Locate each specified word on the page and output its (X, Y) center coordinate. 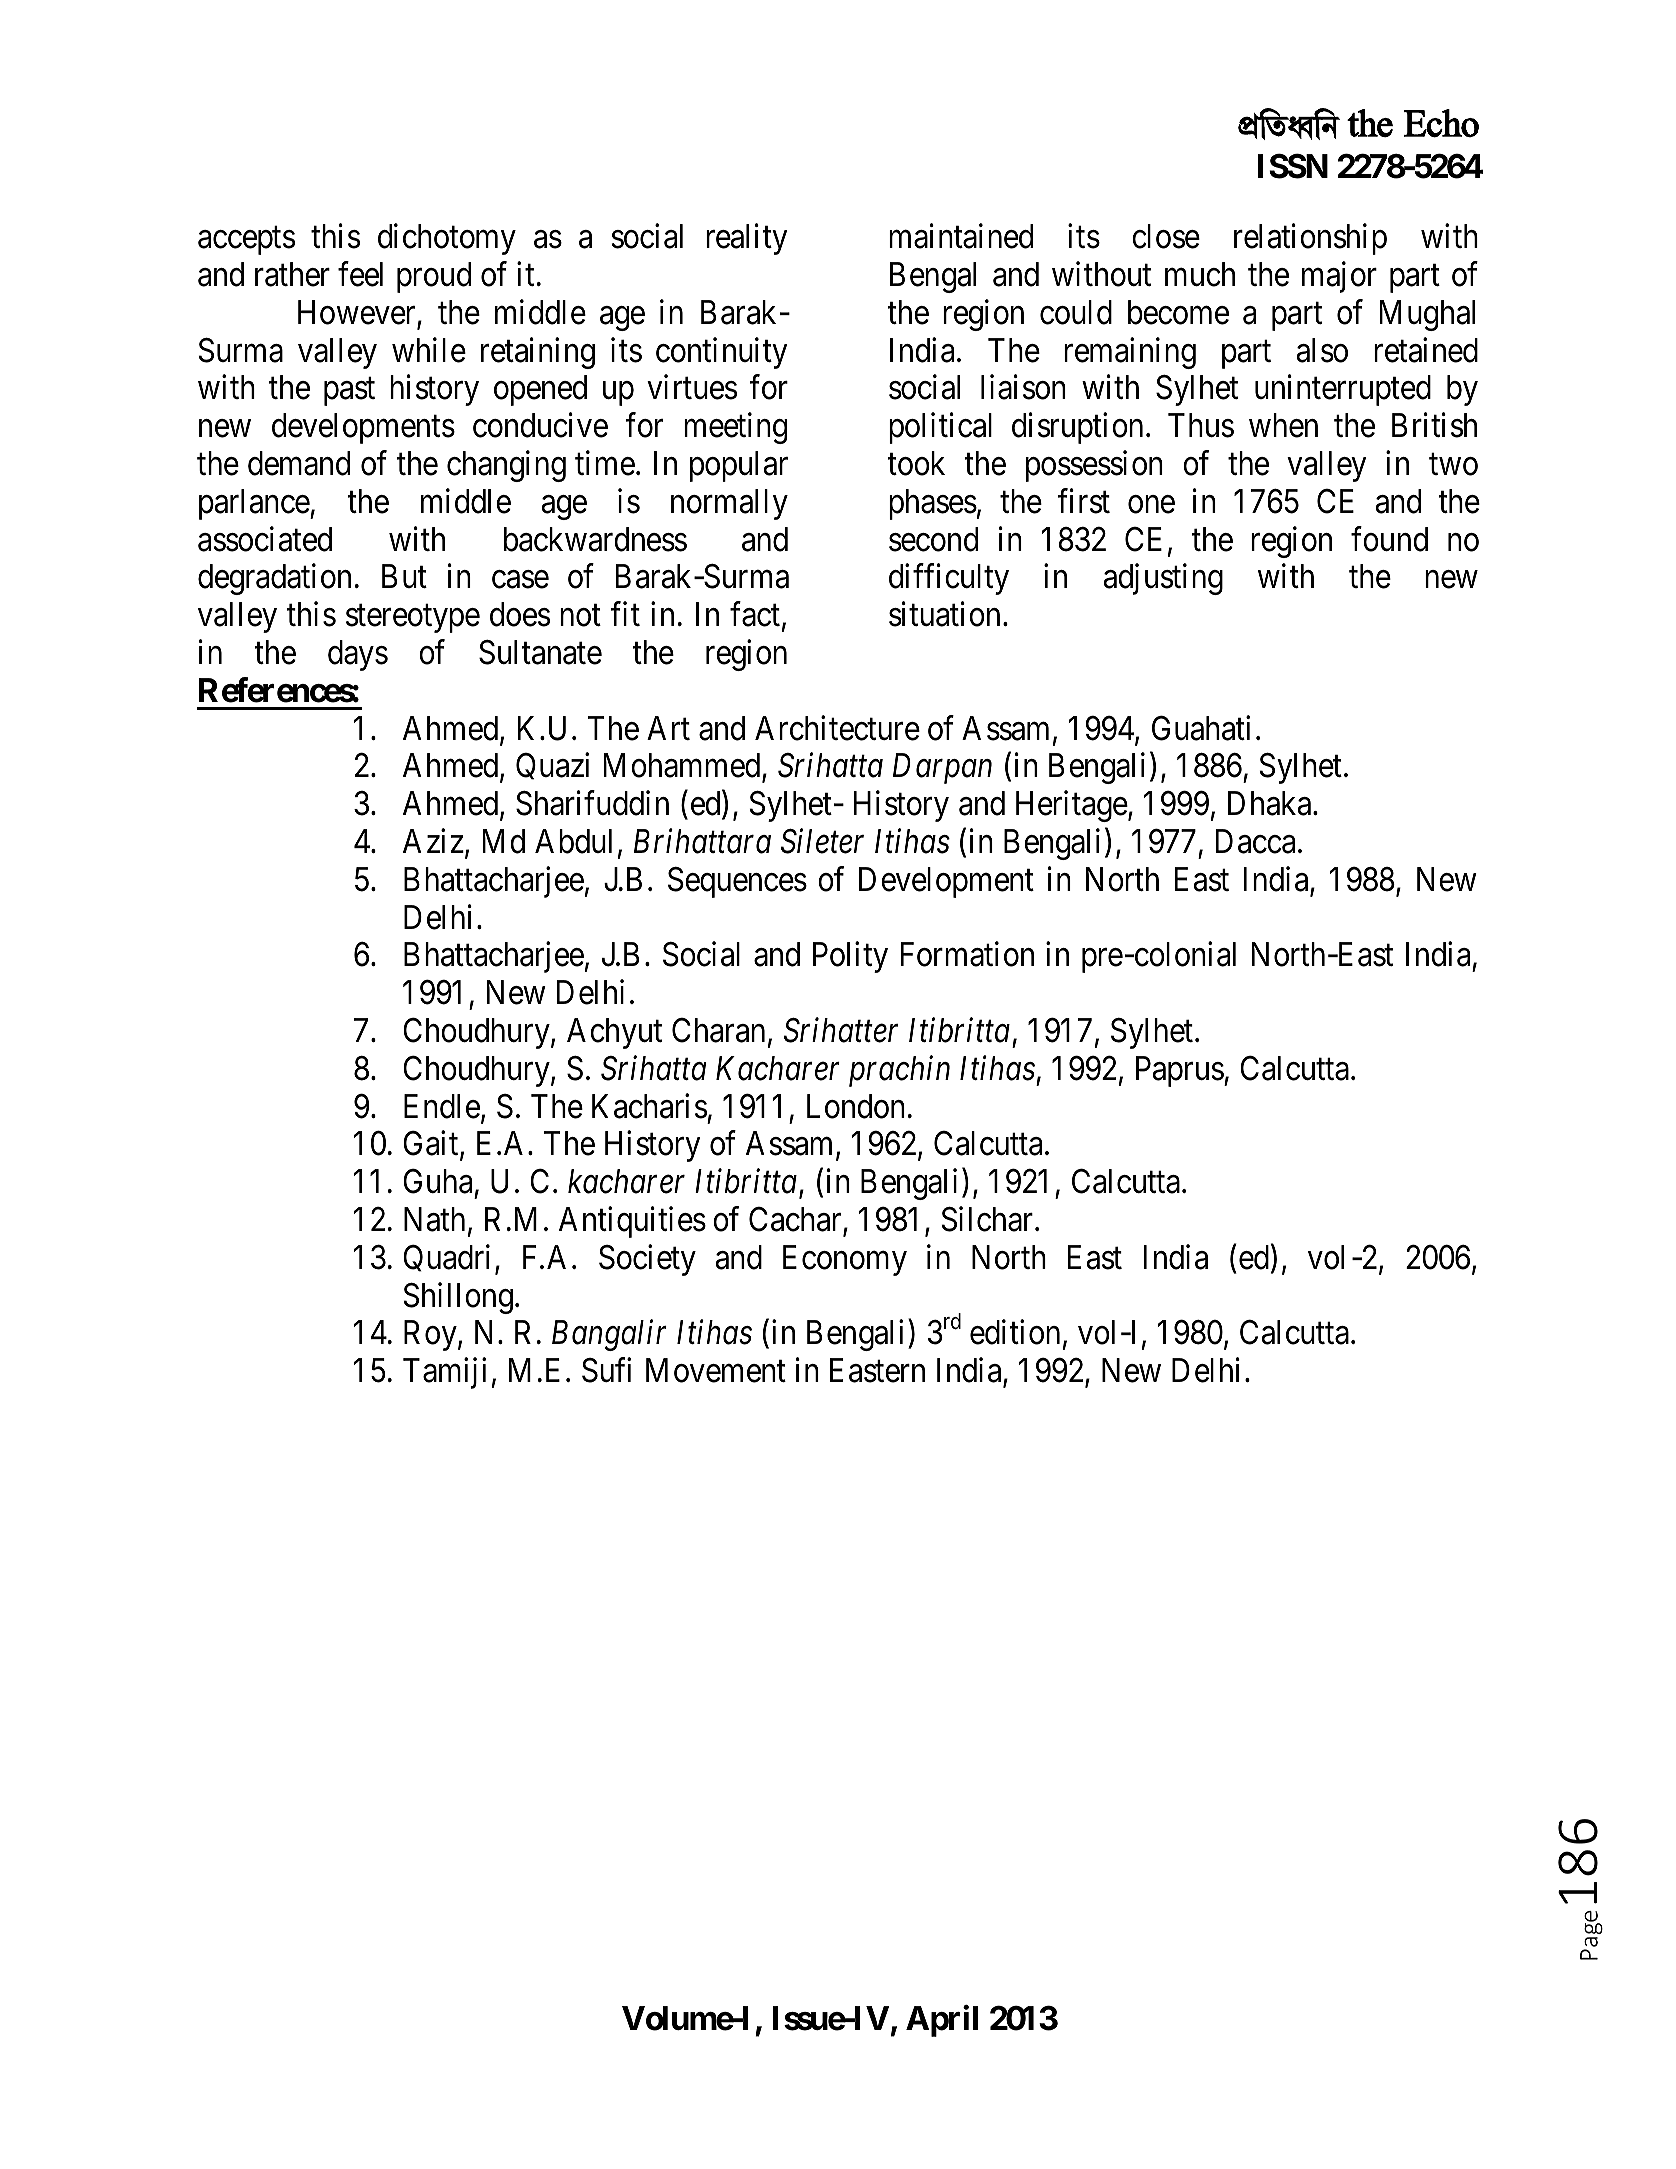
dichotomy (447, 239)
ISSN (1293, 166)
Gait (432, 1145)
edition (1015, 1332)
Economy (845, 1260)
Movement (716, 1371)
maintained (961, 236)
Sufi (606, 1370)
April (942, 2021)
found (1389, 539)
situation (944, 614)
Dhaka (1271, 803)
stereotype (413, 619)
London (856, 1106)
